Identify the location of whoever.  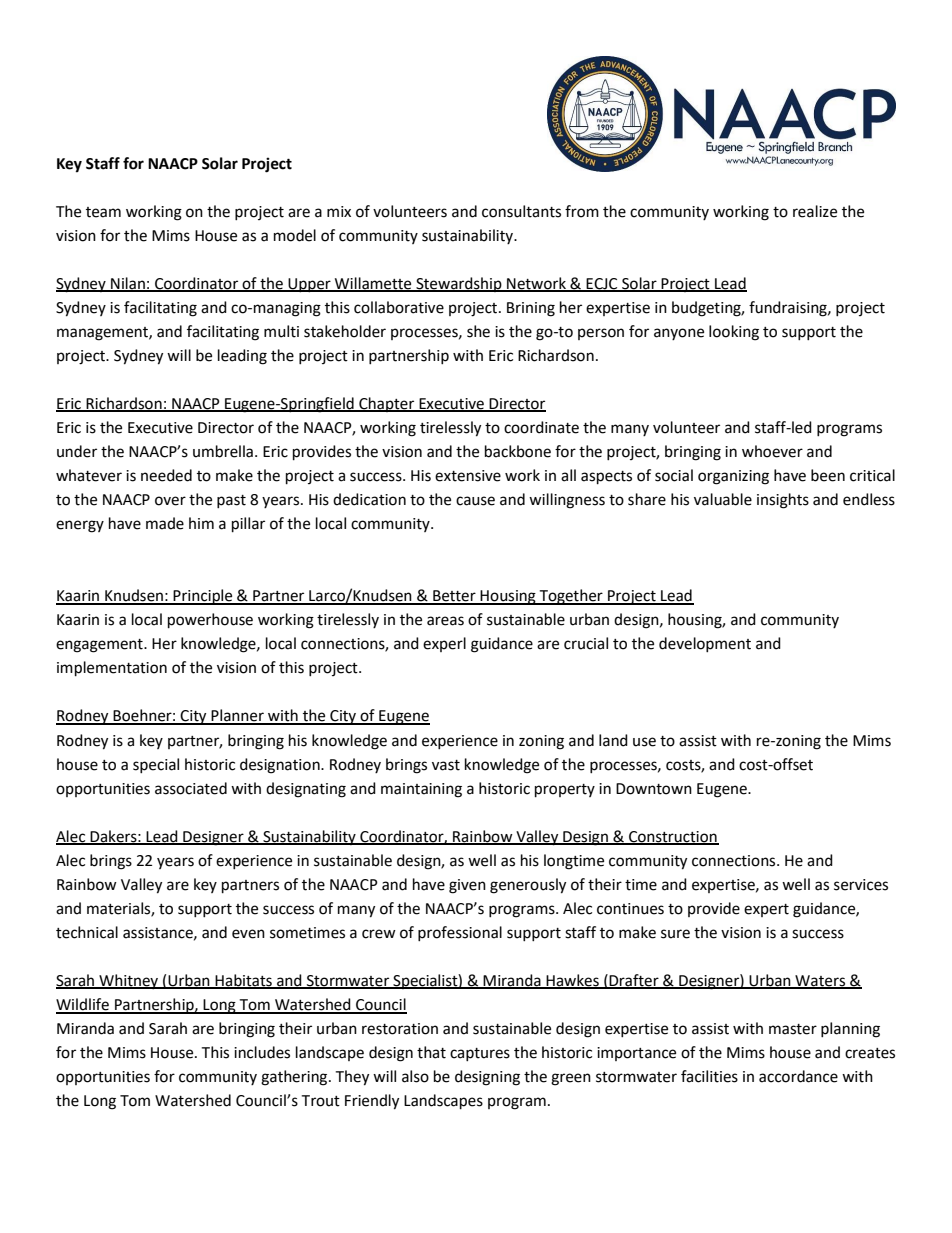
(772, 451).
